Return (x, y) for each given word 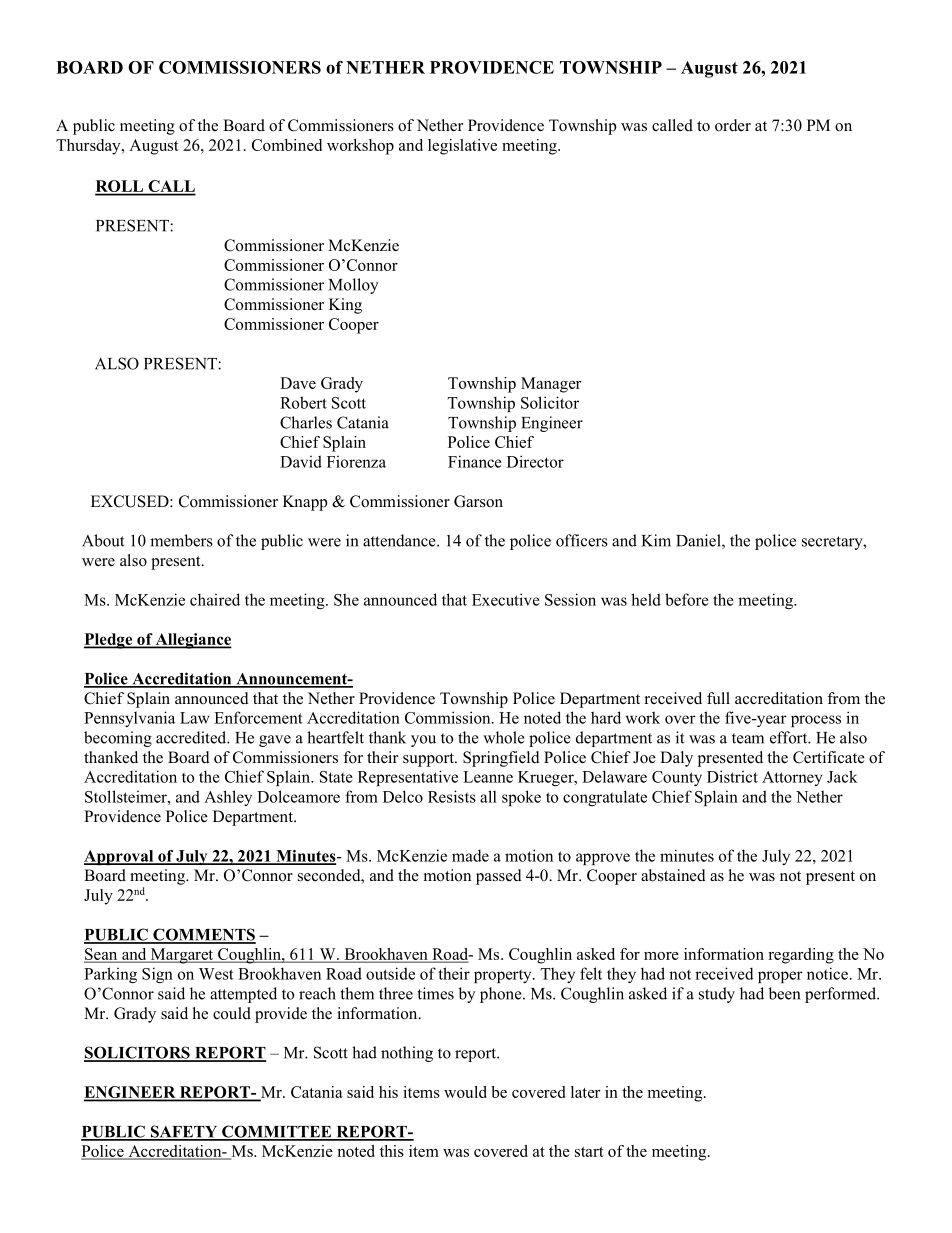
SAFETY (184, 1132)
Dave (298, 383)
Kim (656, 540)
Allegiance (192, 641)
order (733, 125)
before (687, 599)
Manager (551, 385)
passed (499, 877)
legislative (462, 147)
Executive (506, 599)
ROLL (120, 187)
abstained (673, 875)
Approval (120, 857)
